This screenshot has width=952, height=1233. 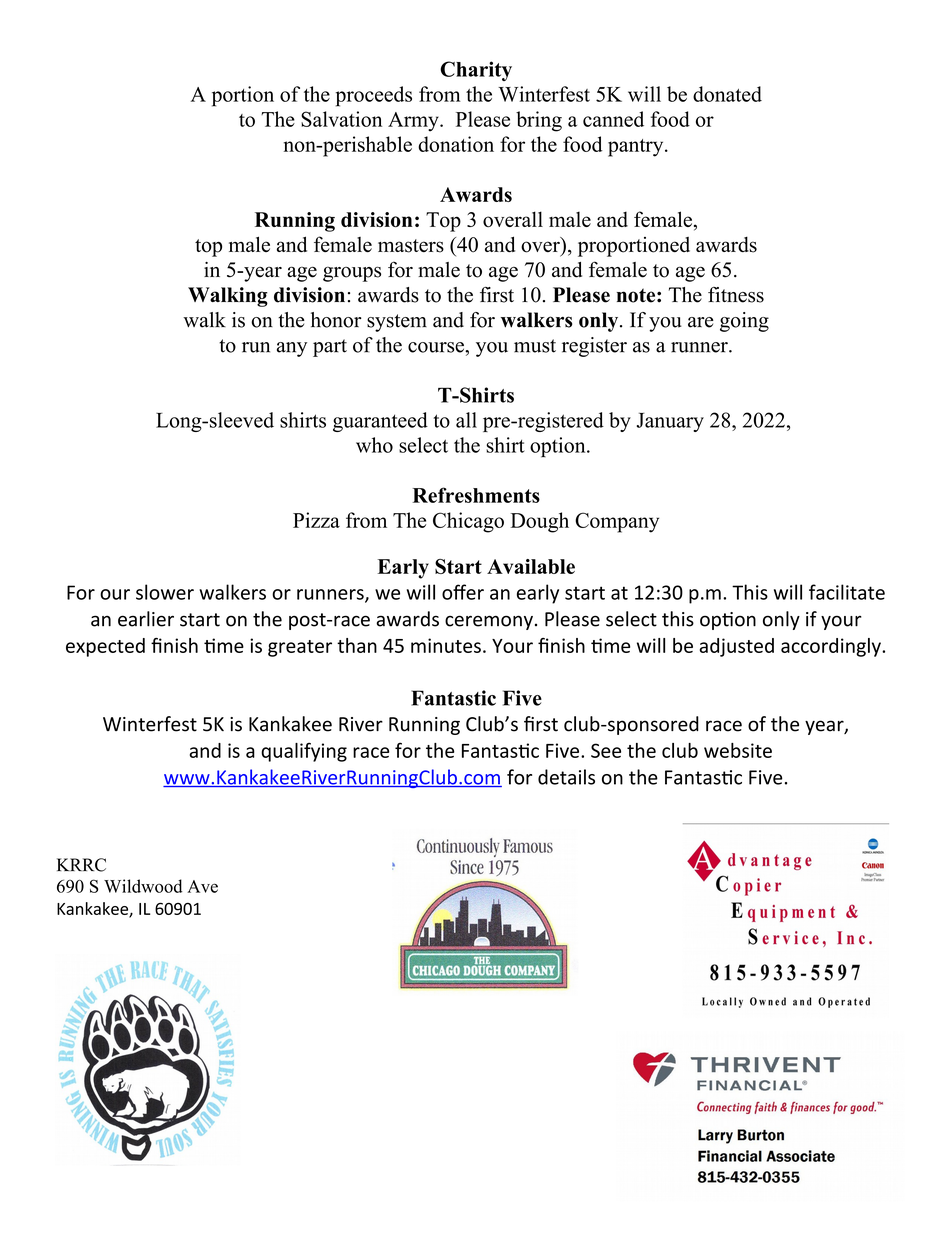 I want to click on course, so click(x=437, y=347).
